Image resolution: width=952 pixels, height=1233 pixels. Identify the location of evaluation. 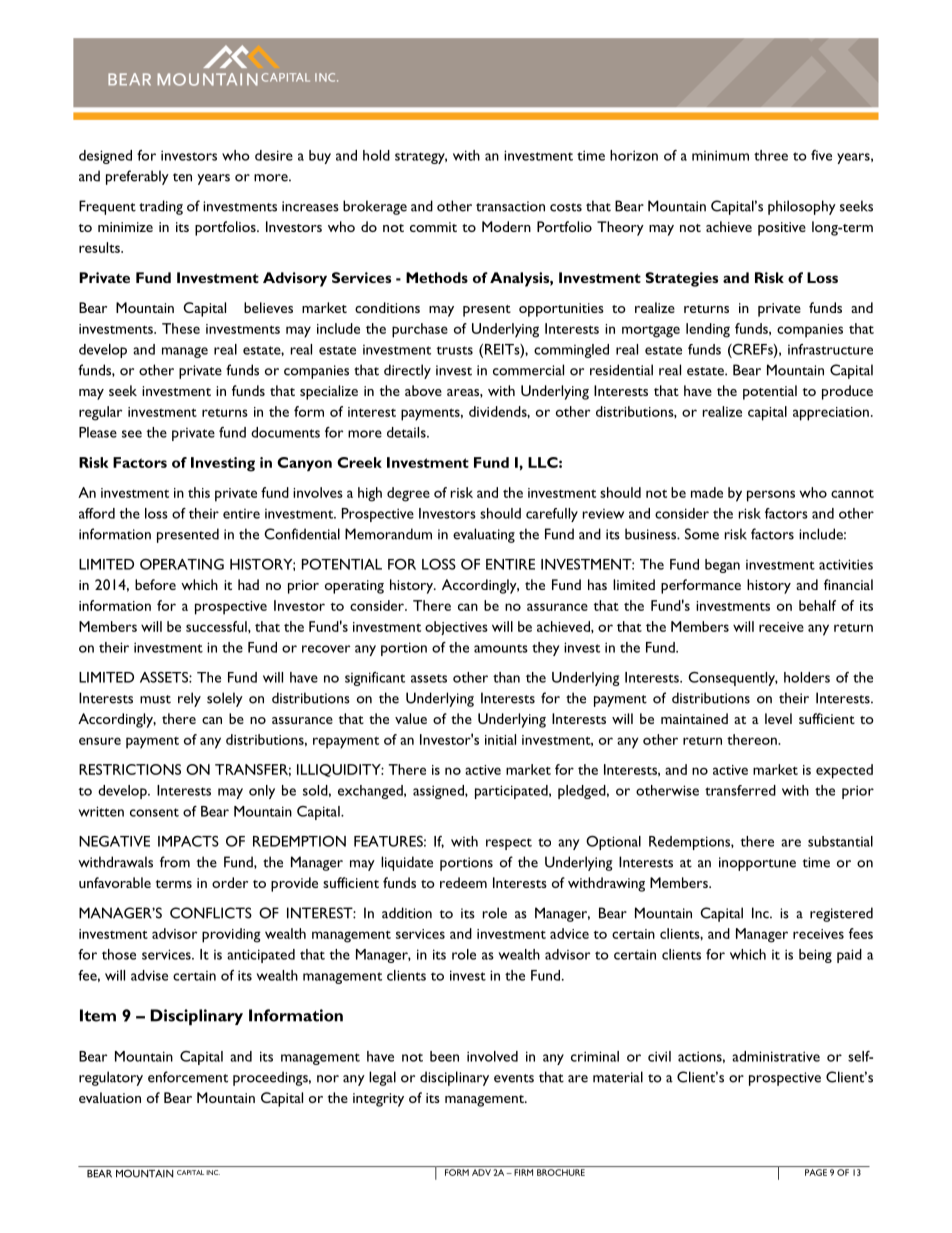
(110, 1097).
